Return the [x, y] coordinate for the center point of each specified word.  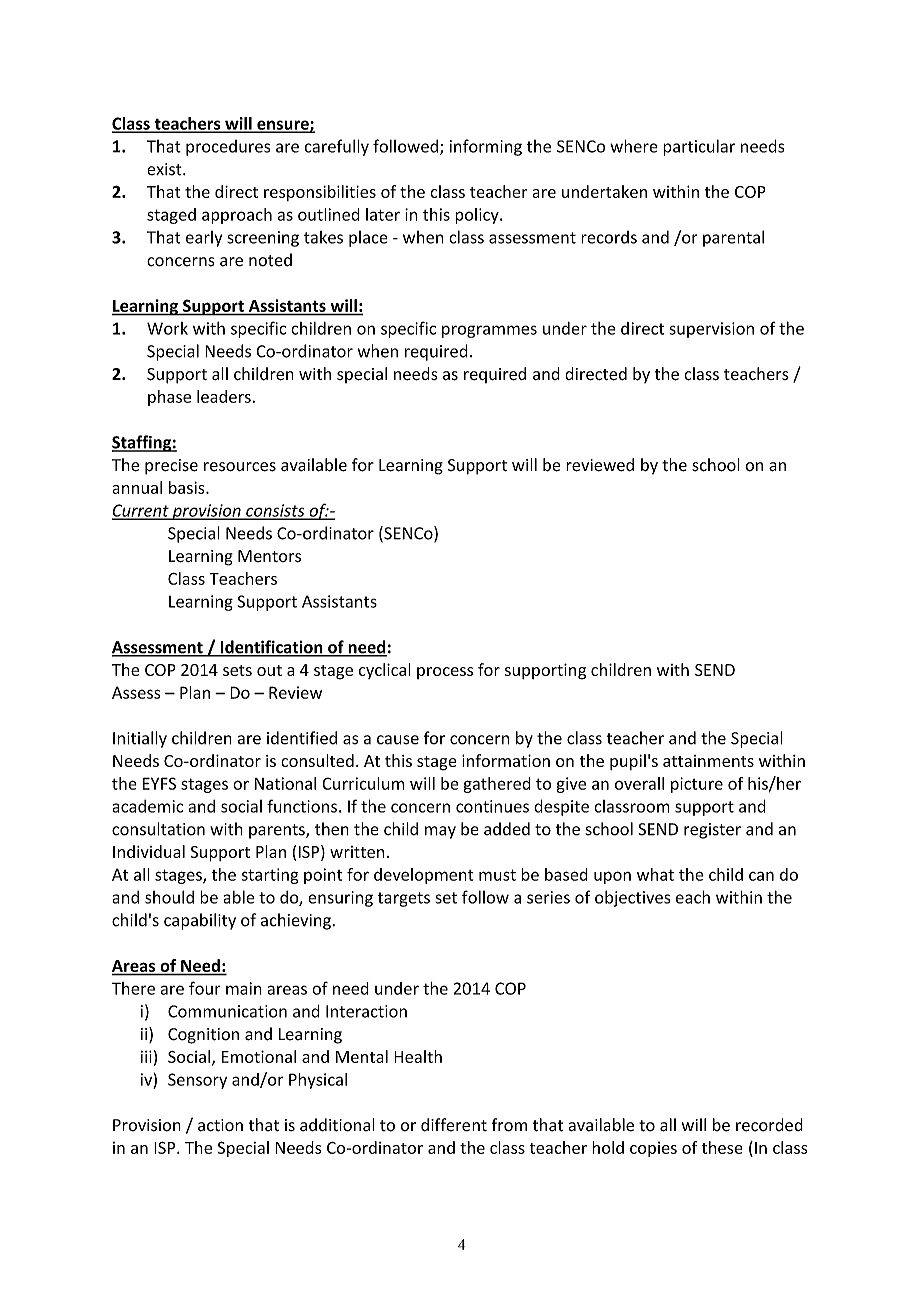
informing [486, 147]
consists [275, 511]
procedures [228, 148]
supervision [711, 330]
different [454, 1125]
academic [147, 806]
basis [188, 487]
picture [697, 785]
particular [699, 147]
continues [492, 806]
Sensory [197, 1081]
